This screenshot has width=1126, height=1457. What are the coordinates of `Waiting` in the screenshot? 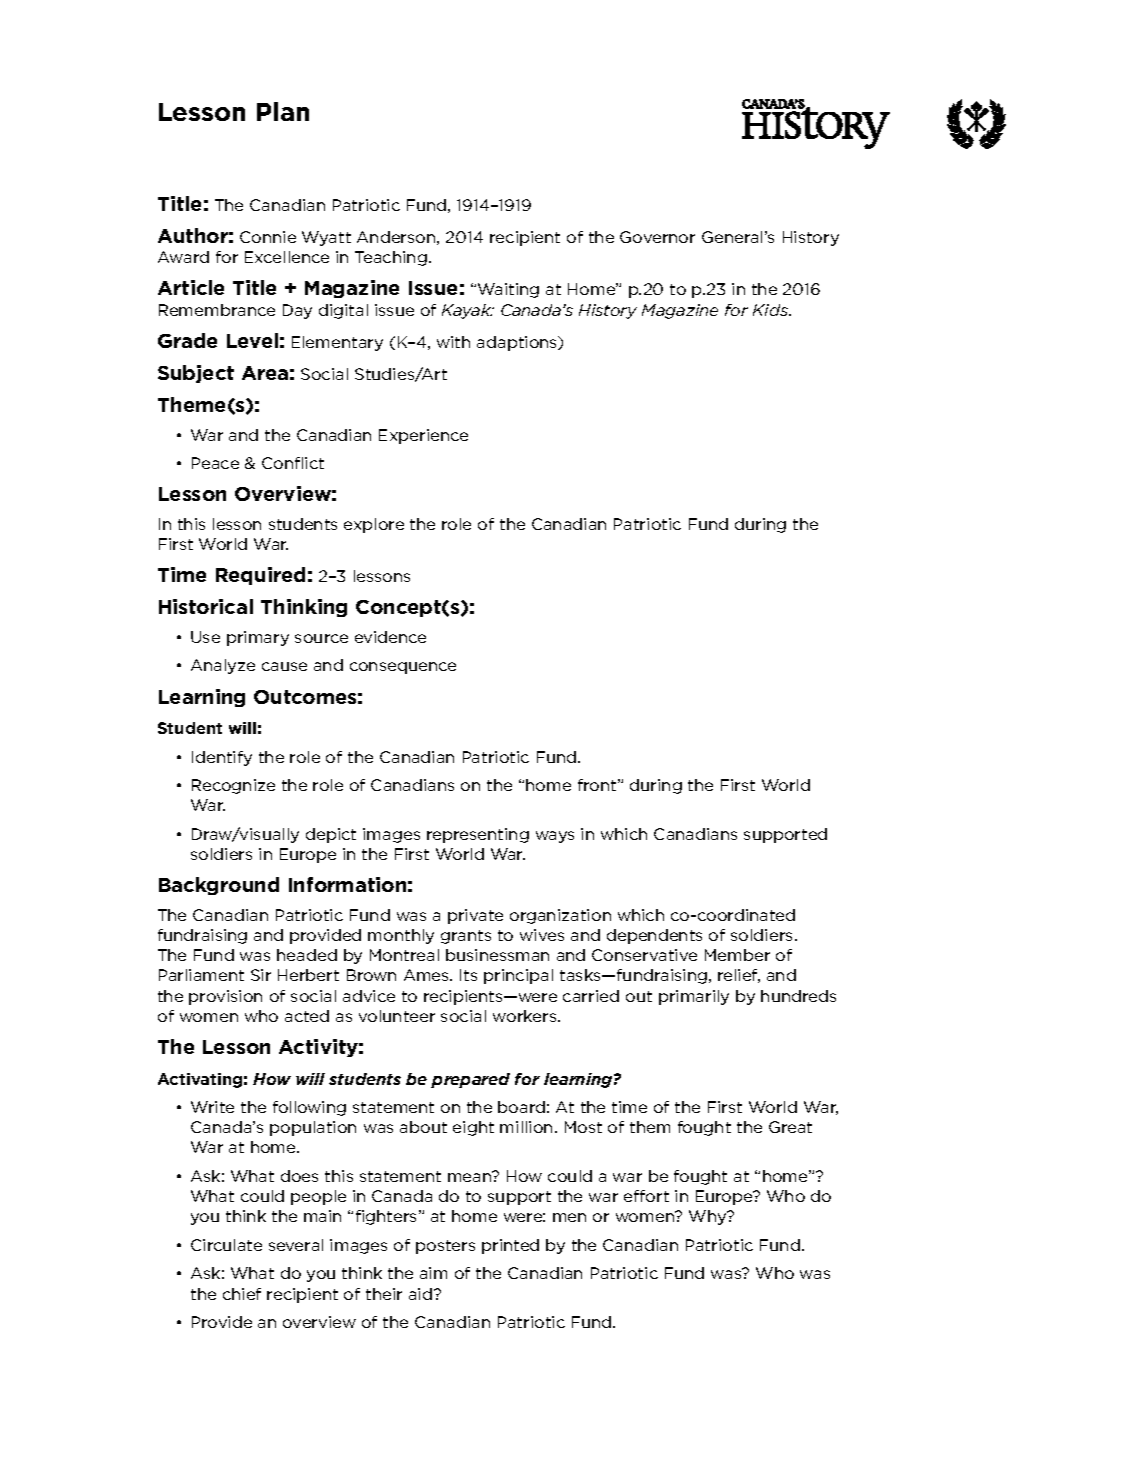 It's located at (508, 290).
